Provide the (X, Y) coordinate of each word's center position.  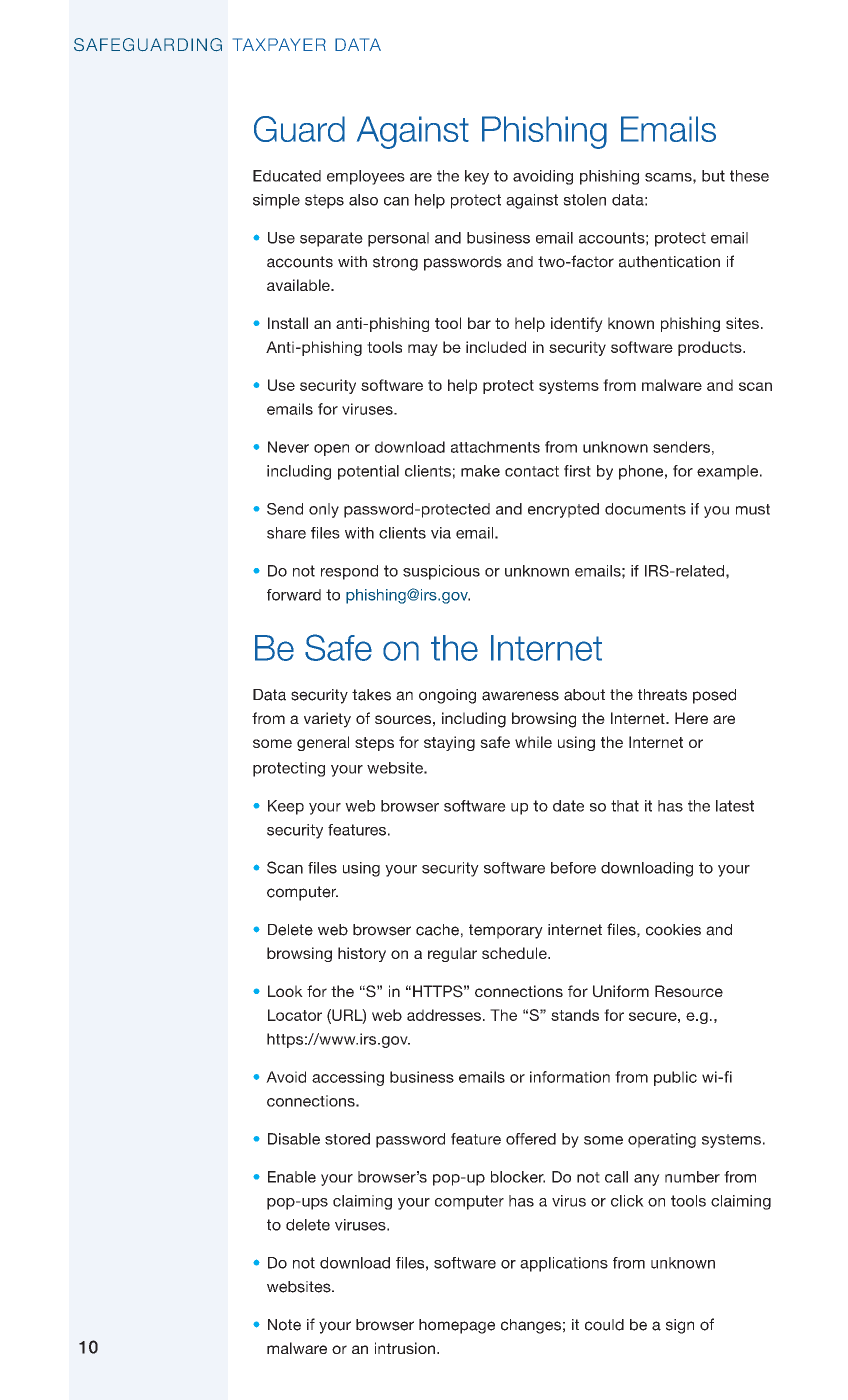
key (477, 177)
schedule (515, 953)
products (711, 348)
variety (327, 720)
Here (691, 718)
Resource (689, 991)
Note (284, 1325)
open (331, 450)
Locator (295, 1015)
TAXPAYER (279, 44)
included (496, 347)
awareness (520, 696)
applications (564, 1264)
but (713, 176)
